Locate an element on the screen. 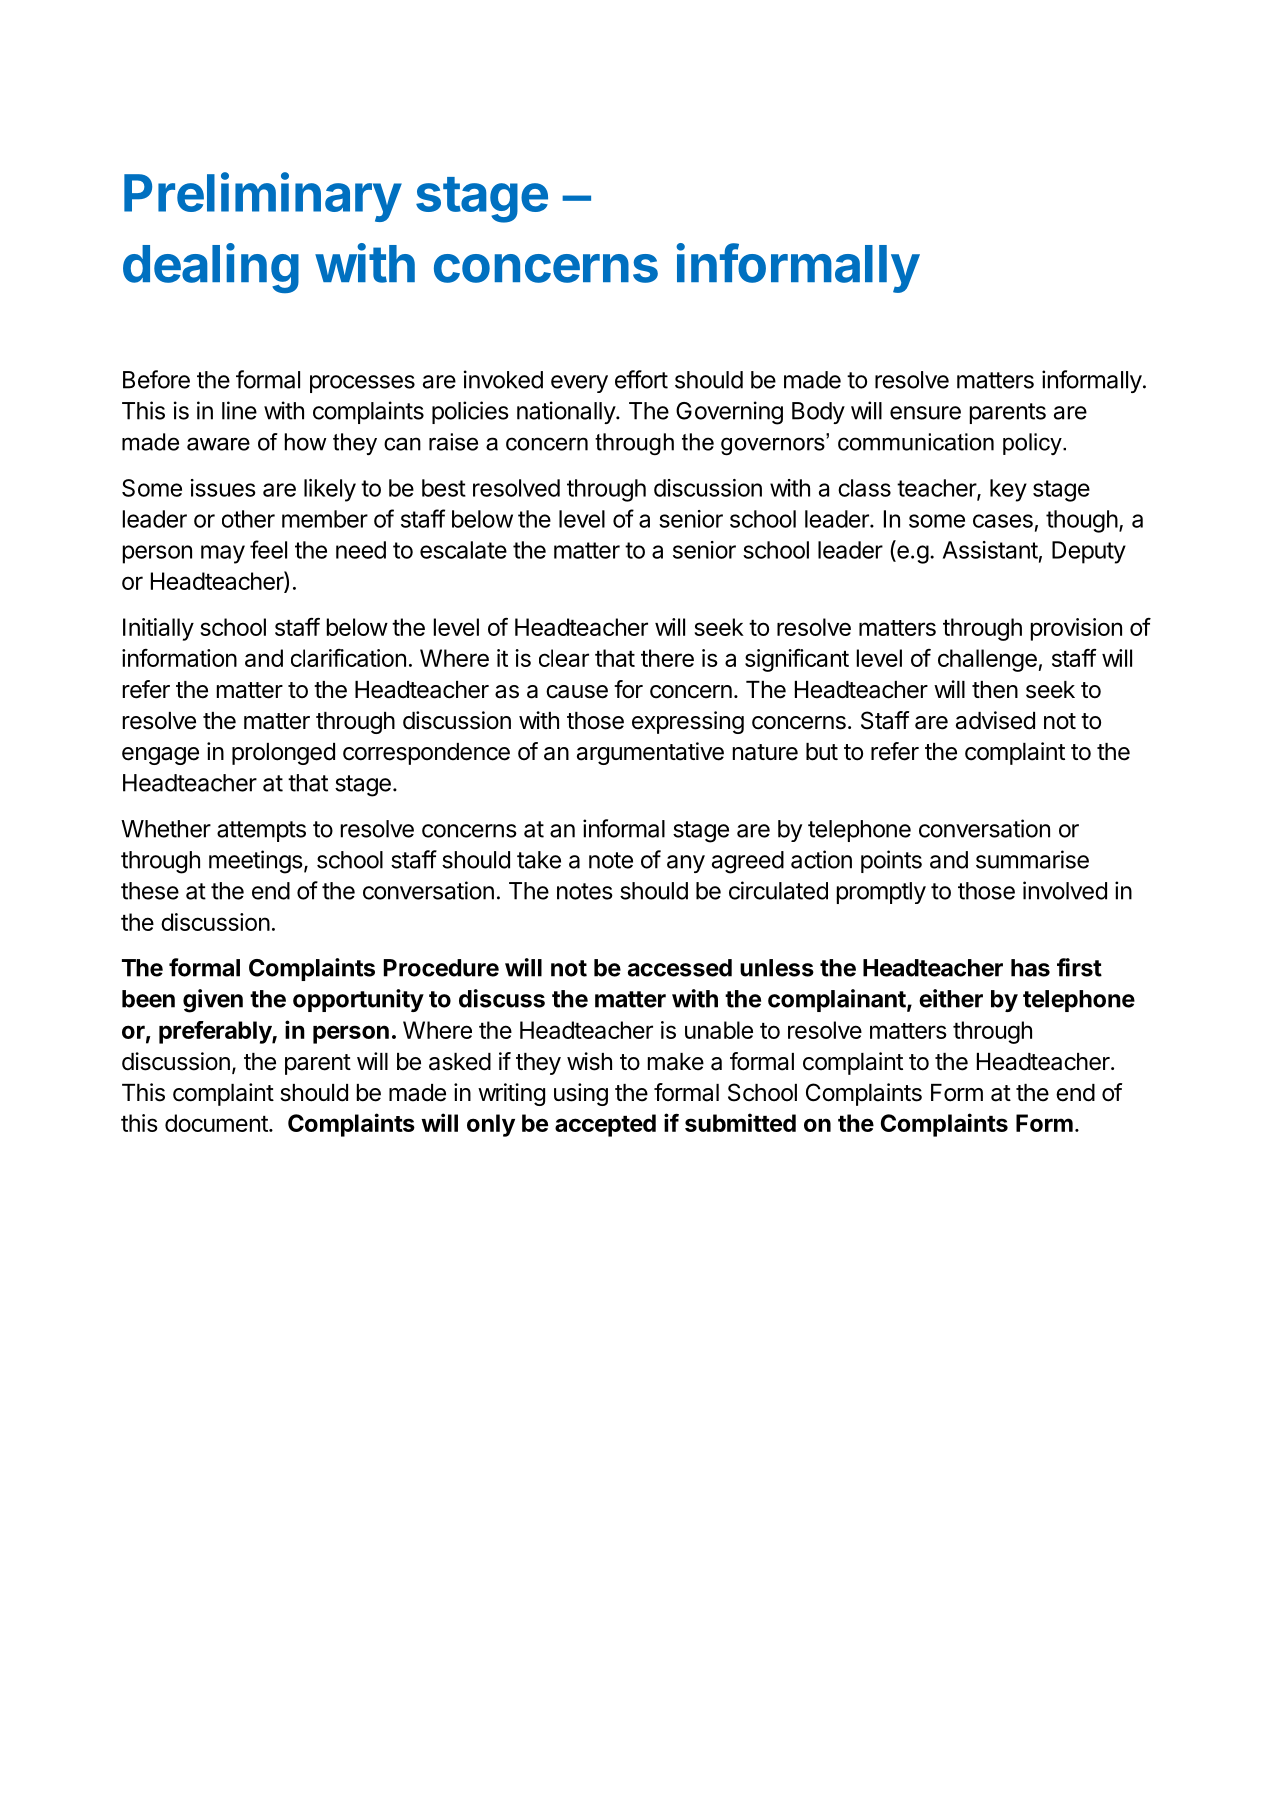 This screenshot has width=1272, height=1799. ensure is located at coordinates (925, 413).
